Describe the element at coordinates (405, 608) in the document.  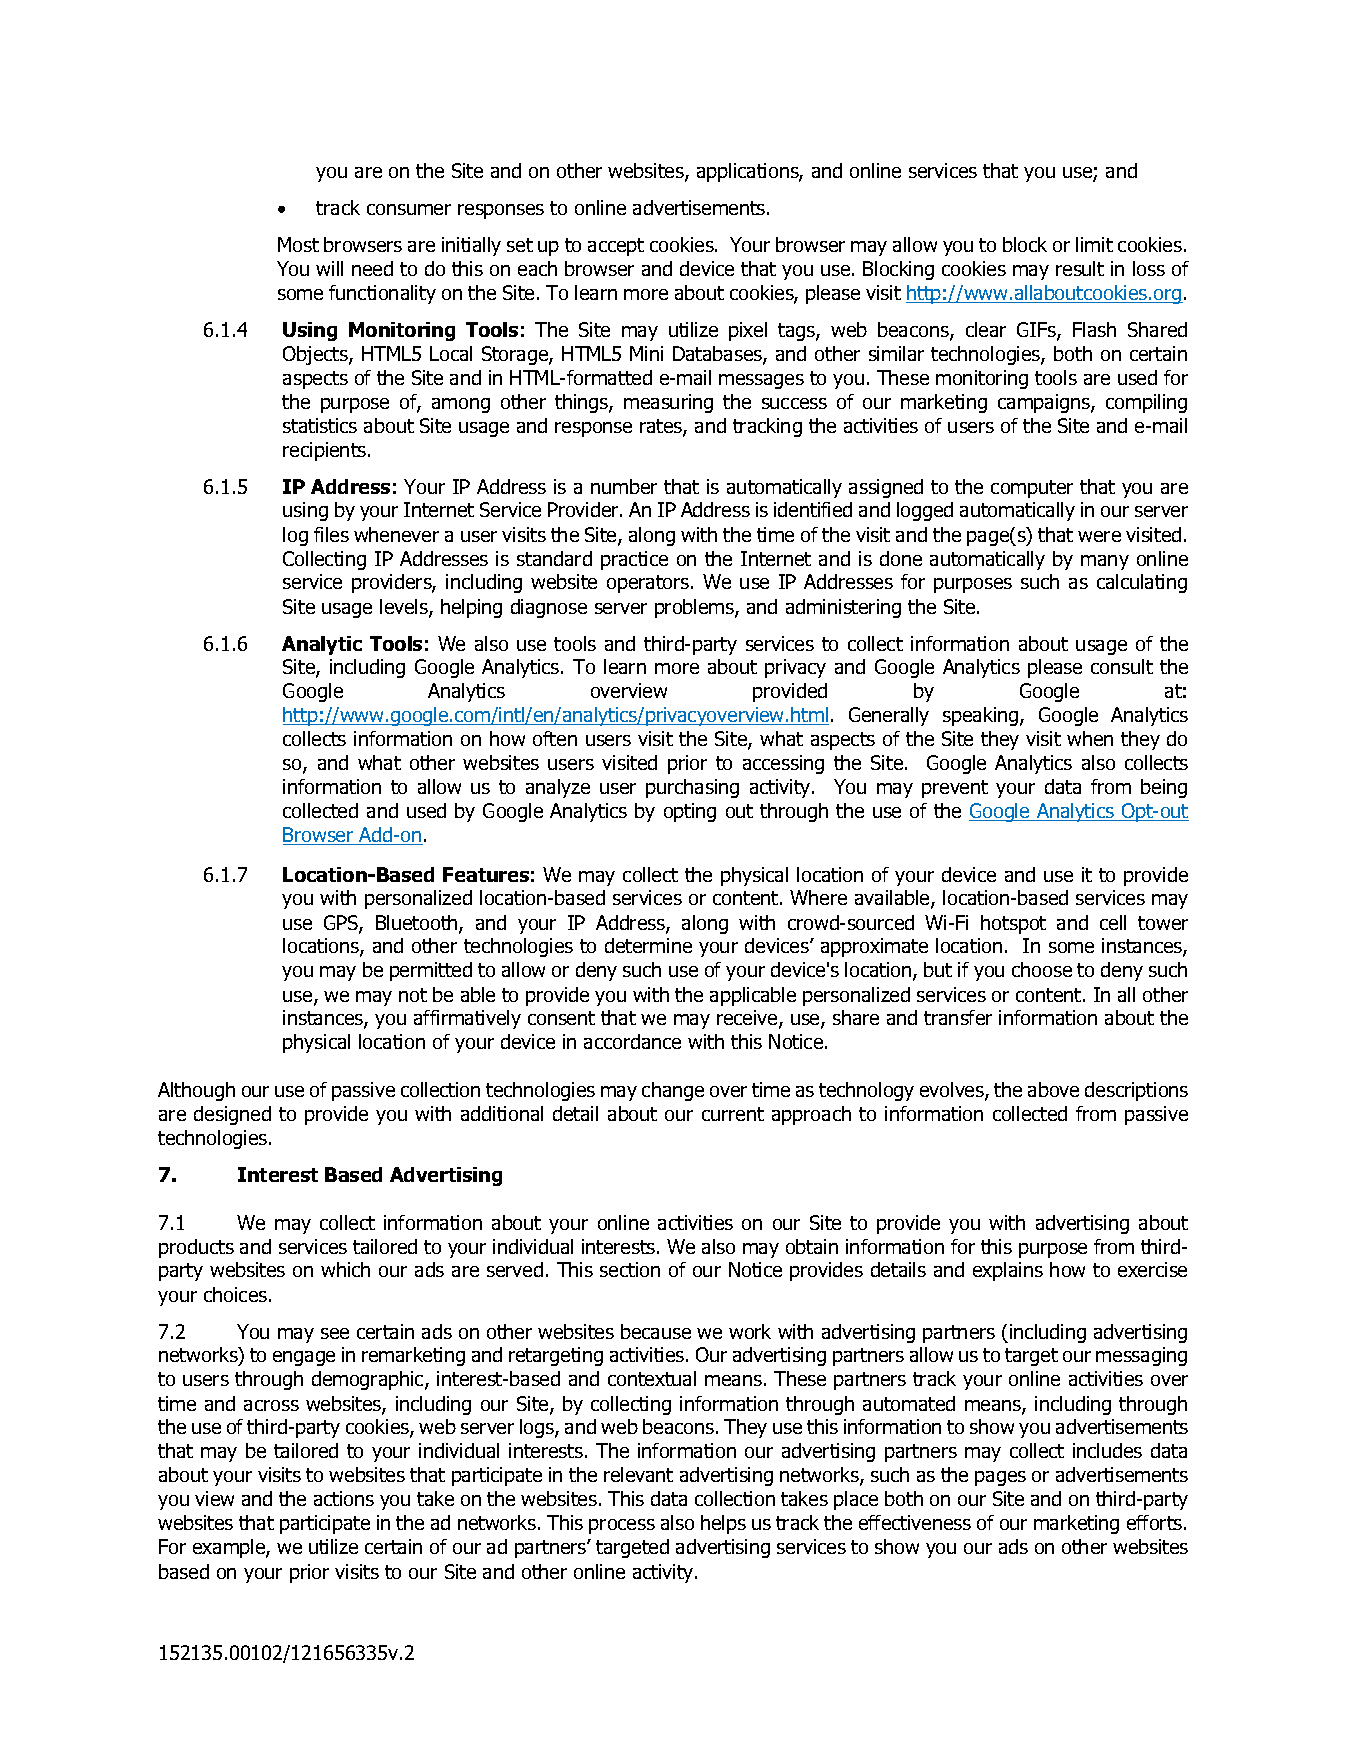
I see `levels` at that location.
